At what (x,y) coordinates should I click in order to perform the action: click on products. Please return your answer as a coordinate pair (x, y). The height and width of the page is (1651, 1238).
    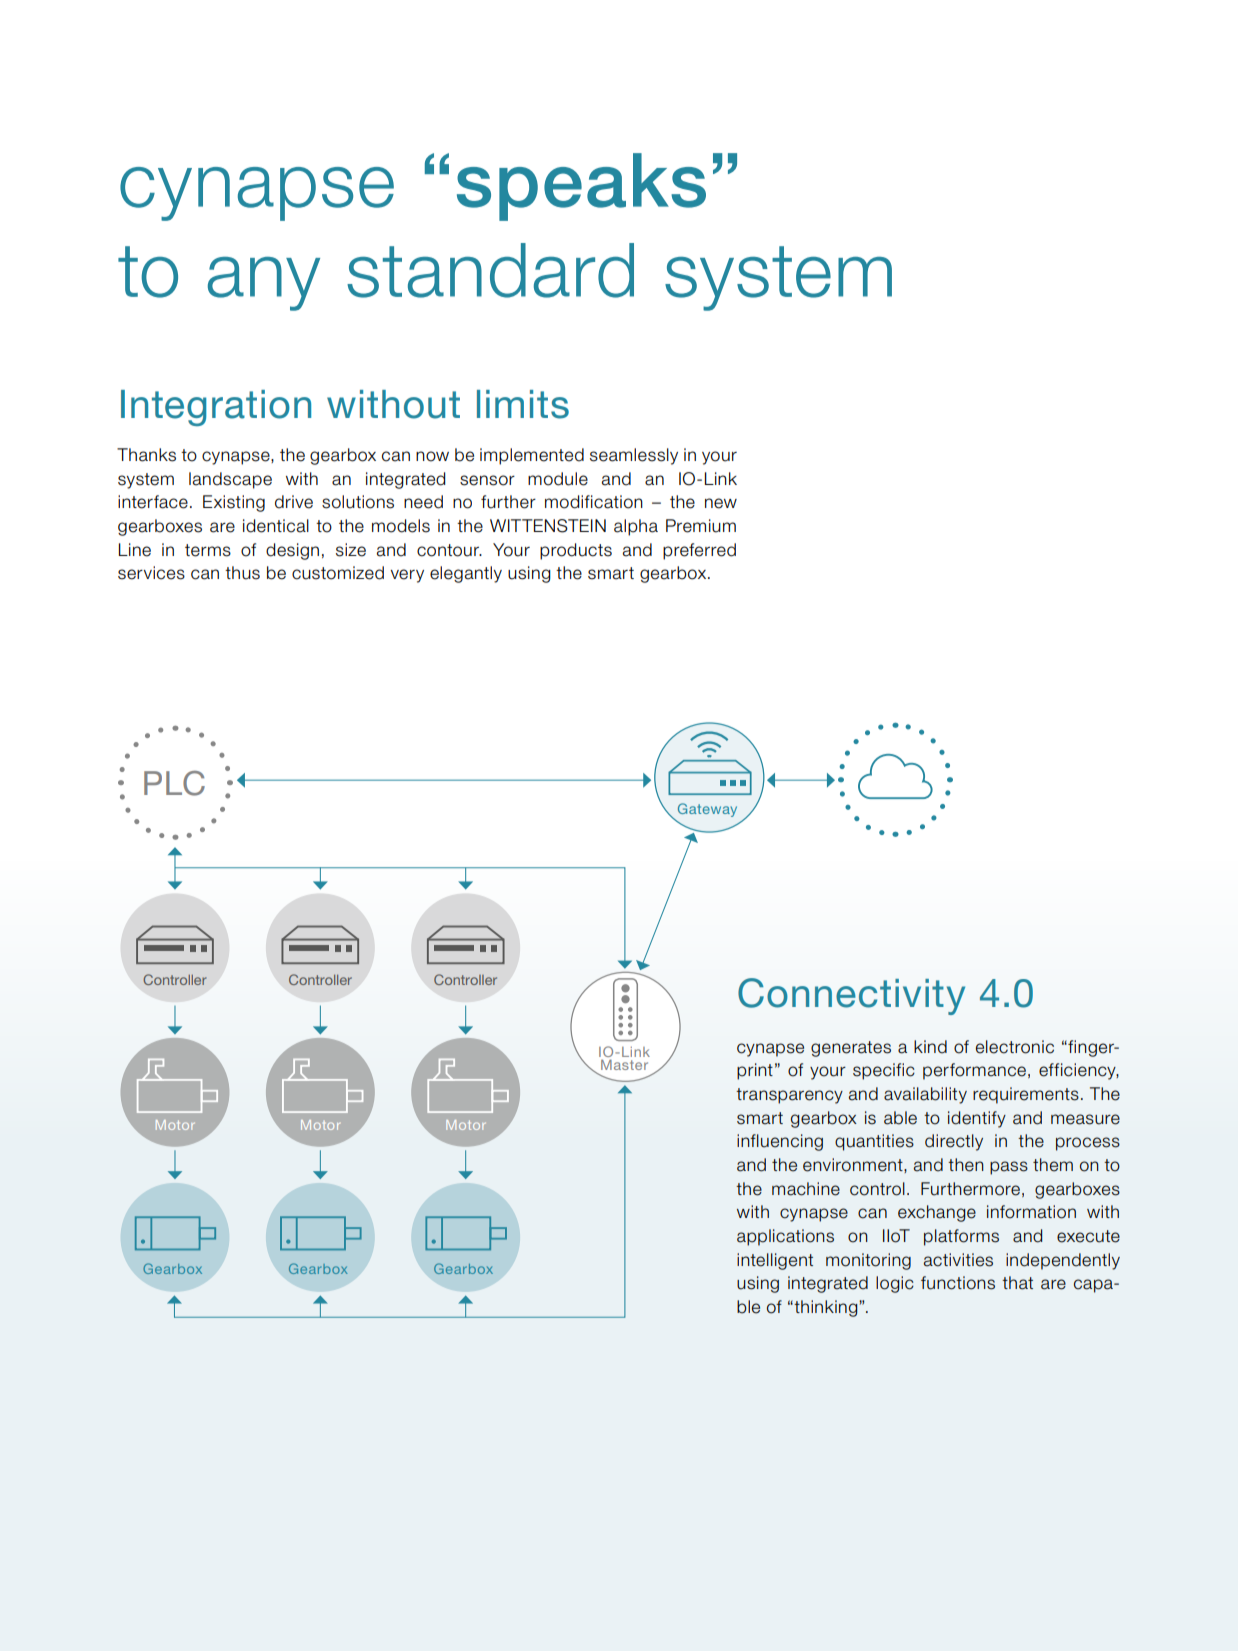
    Looking at the image, I should click on (576, 551).
